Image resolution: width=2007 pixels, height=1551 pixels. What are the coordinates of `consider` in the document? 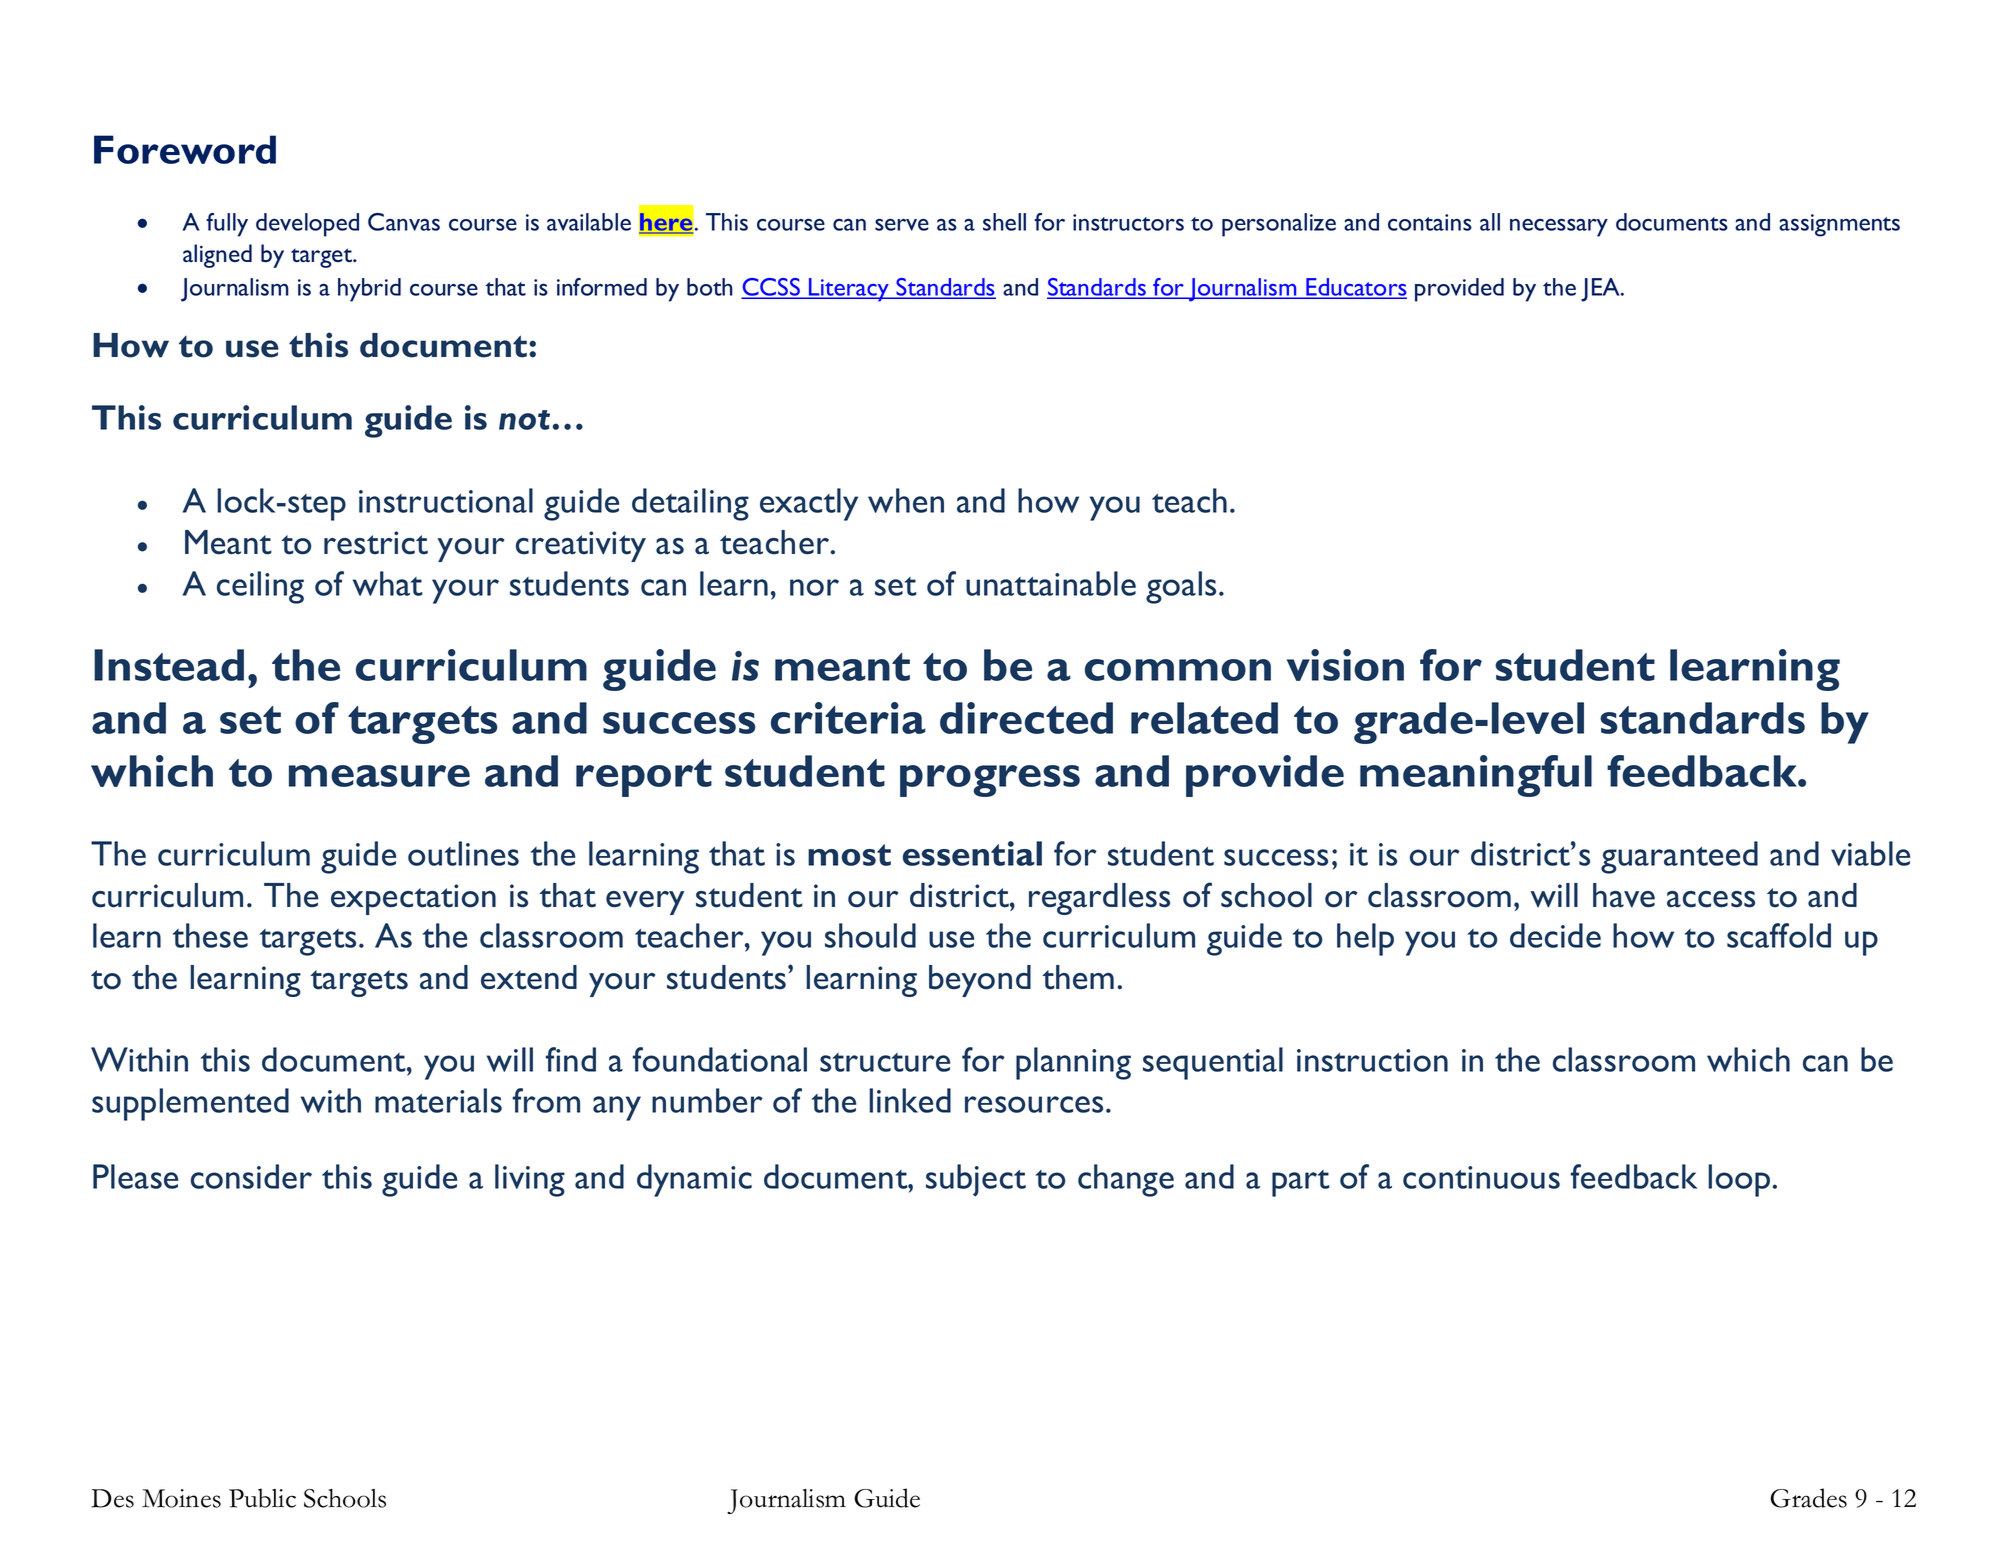 It's located at (251, 1176).
